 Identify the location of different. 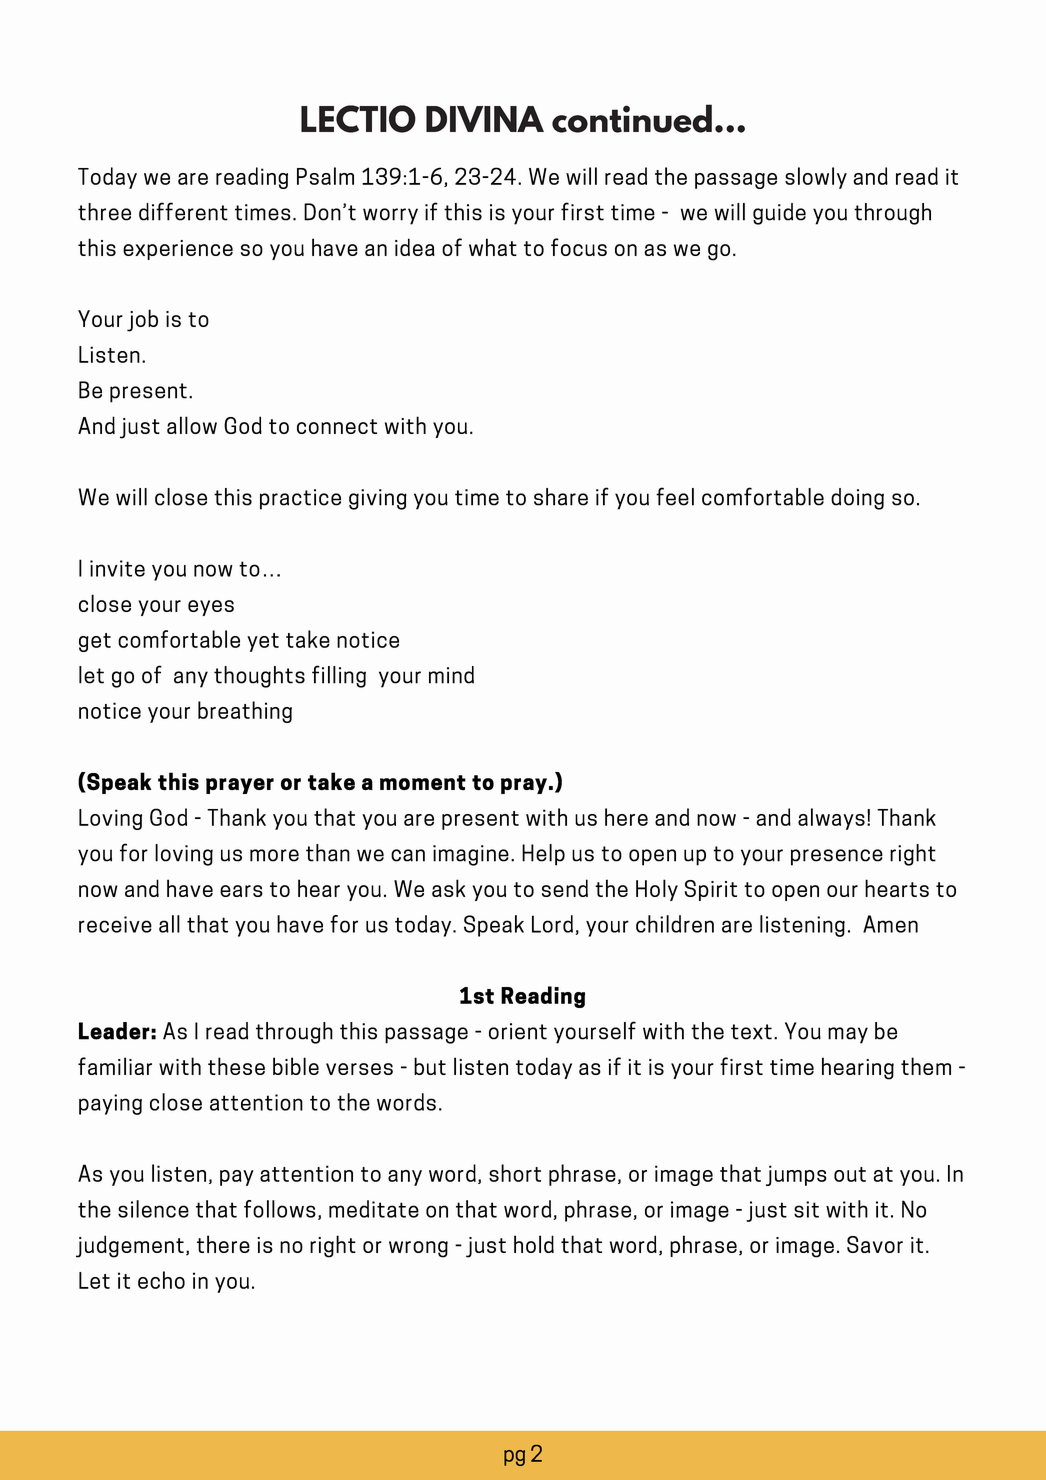
(183, 211).
